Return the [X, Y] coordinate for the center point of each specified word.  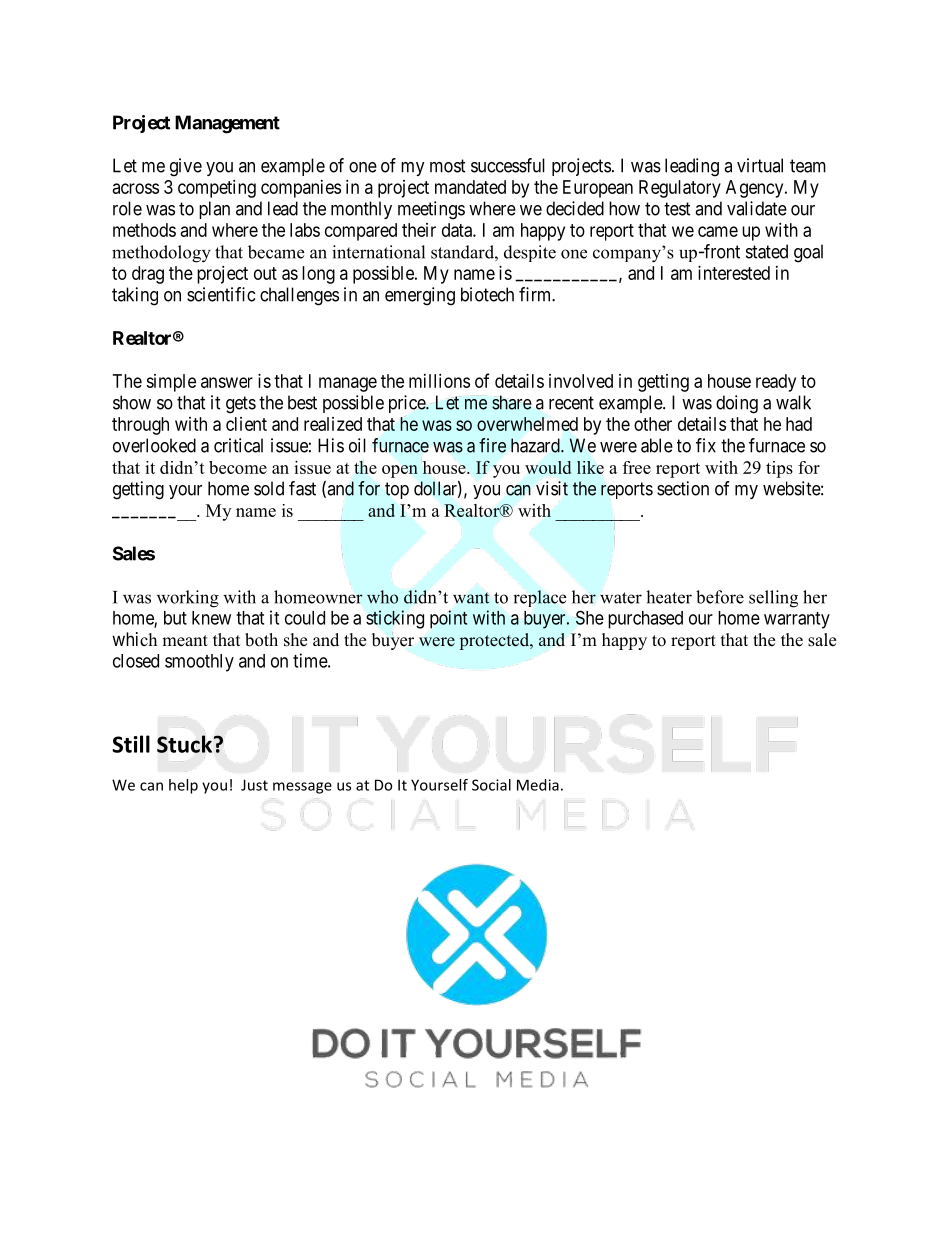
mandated [470, 187]
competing [217, 189]
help [183, 786]
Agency [756, 189]
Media [538, 785]
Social [491, 785]
